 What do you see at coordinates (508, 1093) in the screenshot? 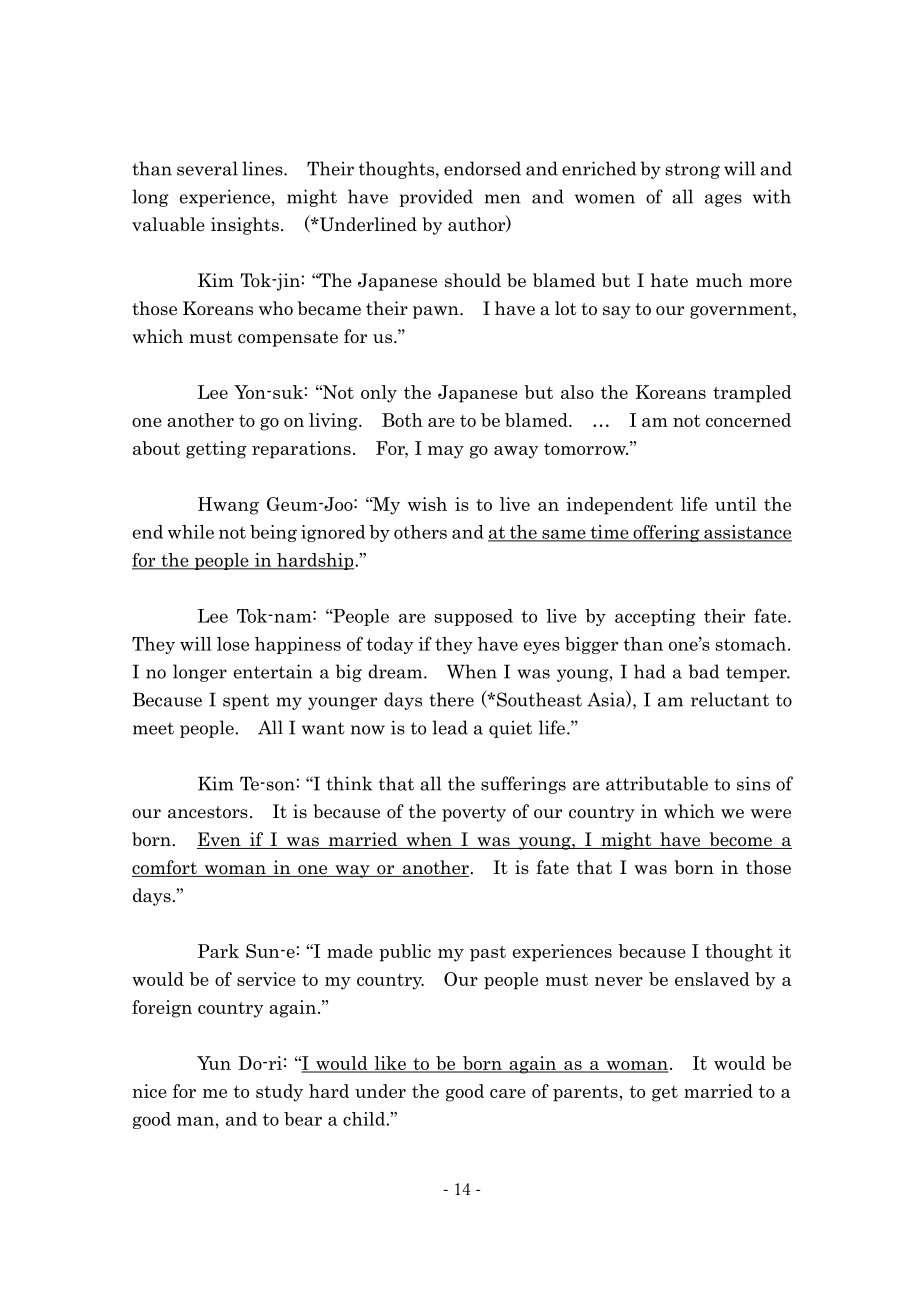
I see `care` at bounding box center [508, 1093].
